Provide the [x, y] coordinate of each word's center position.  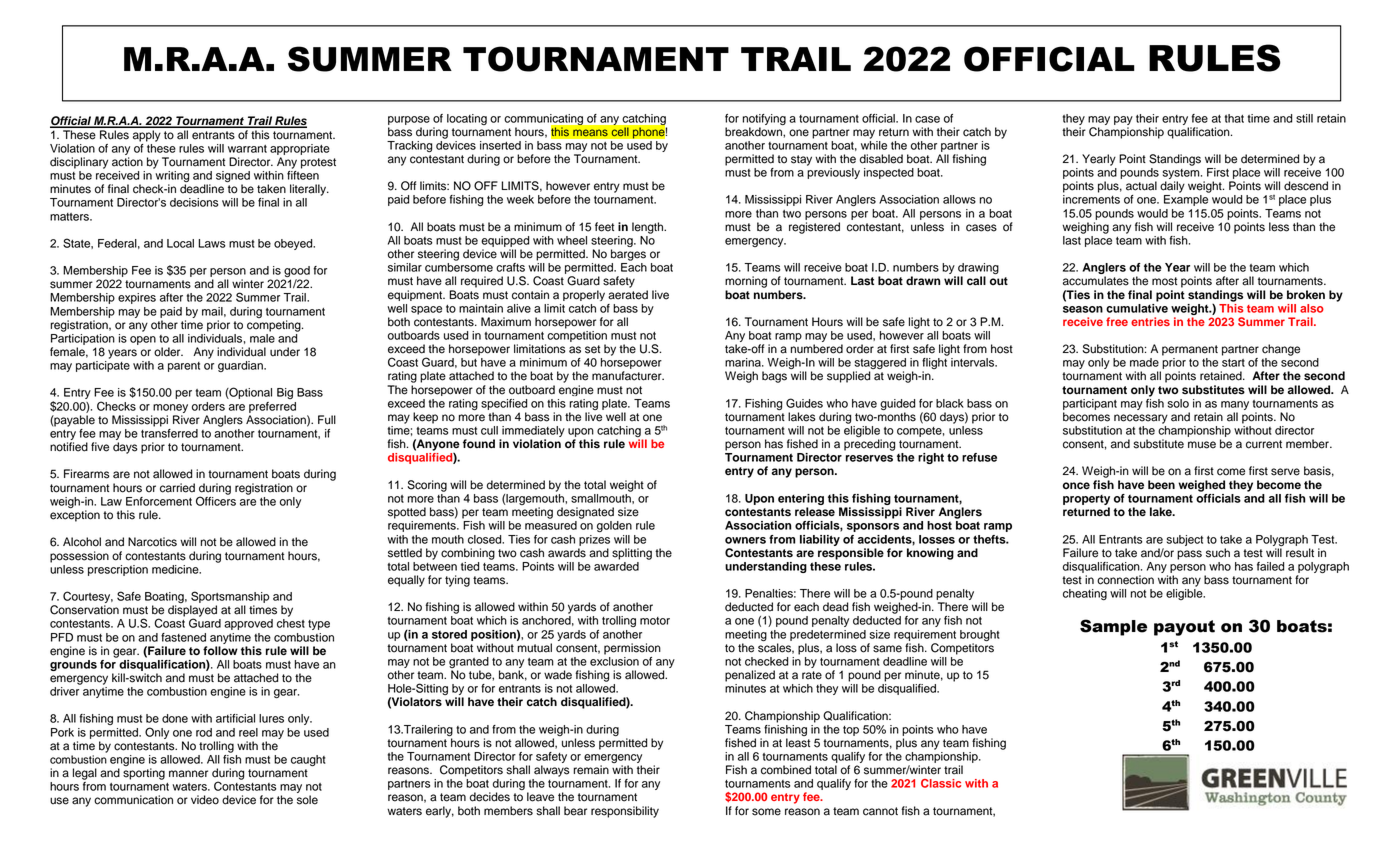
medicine [176, 569]
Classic [941, 783]
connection [1125, 580]
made [1144, 362]
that [1234, 118]
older [168, 352]
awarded [616, 565]
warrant [247, 149]
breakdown [754, 132]
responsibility [625, 812]
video [205, 800]
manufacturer [628, 376]
